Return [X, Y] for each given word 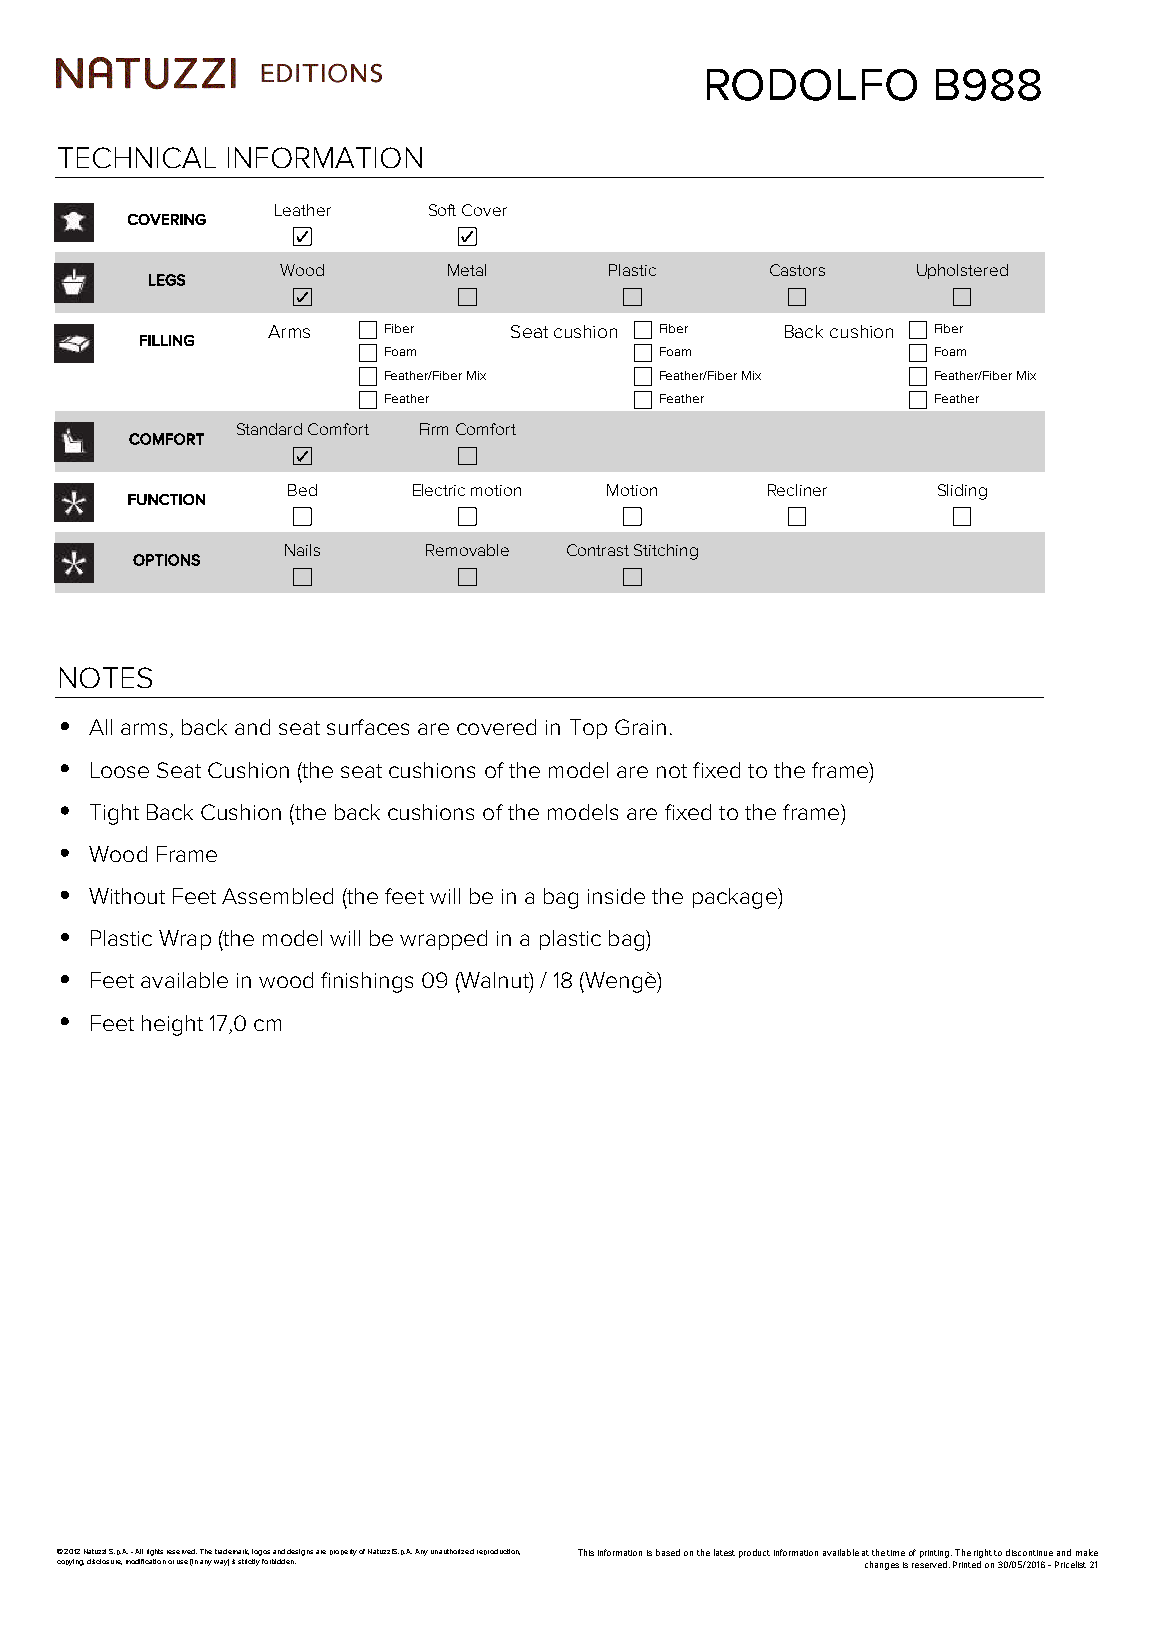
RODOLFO [812, 85]
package [736, 898]
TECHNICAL [137, 157]
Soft [442, 210]
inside [616, 896]
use [182, 1562]
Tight [114, 814]
